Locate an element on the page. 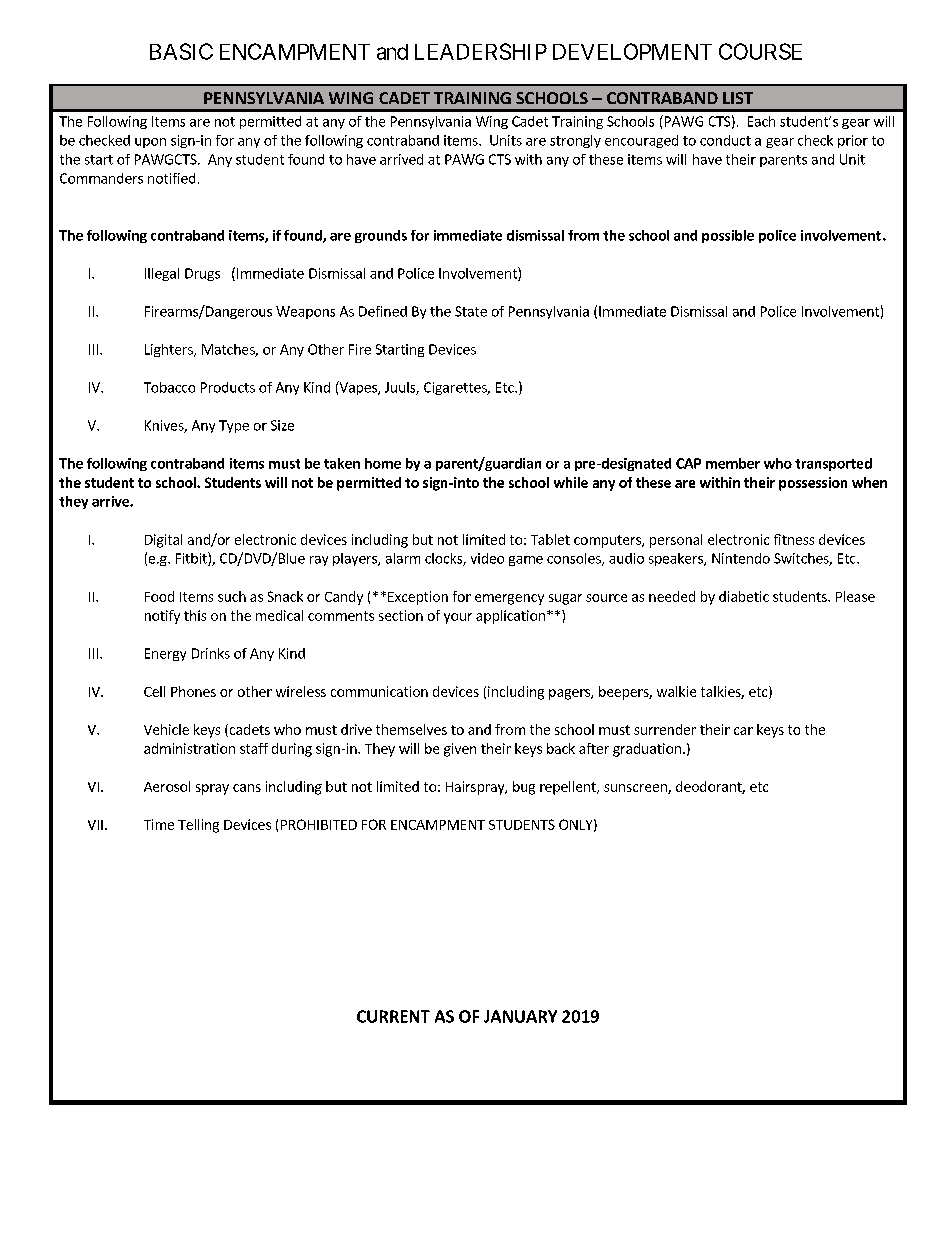  your is located at coordinates (458, 618).
